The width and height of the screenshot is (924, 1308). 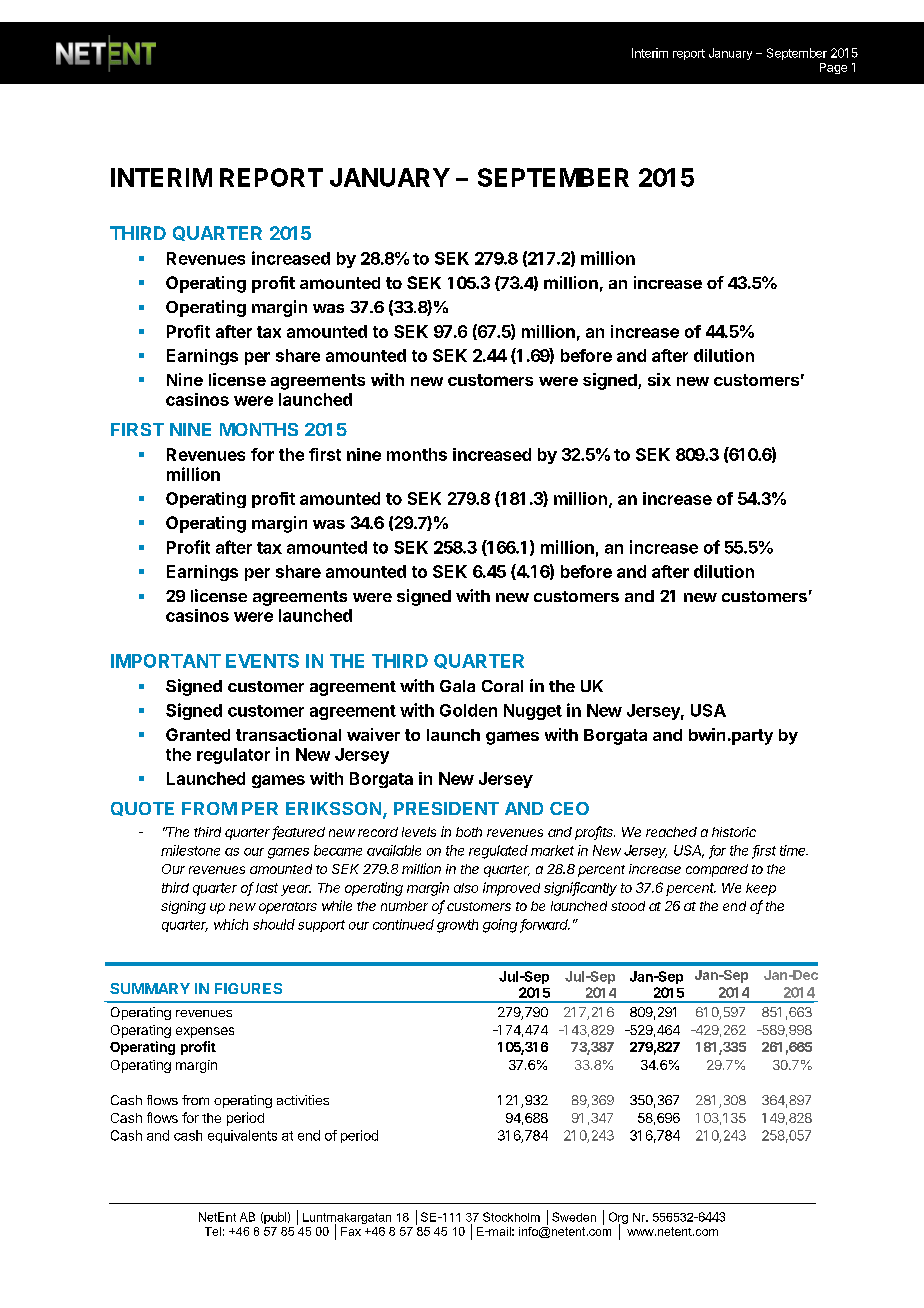 I want to click on EVENTS, so click(x=262, y=661).
